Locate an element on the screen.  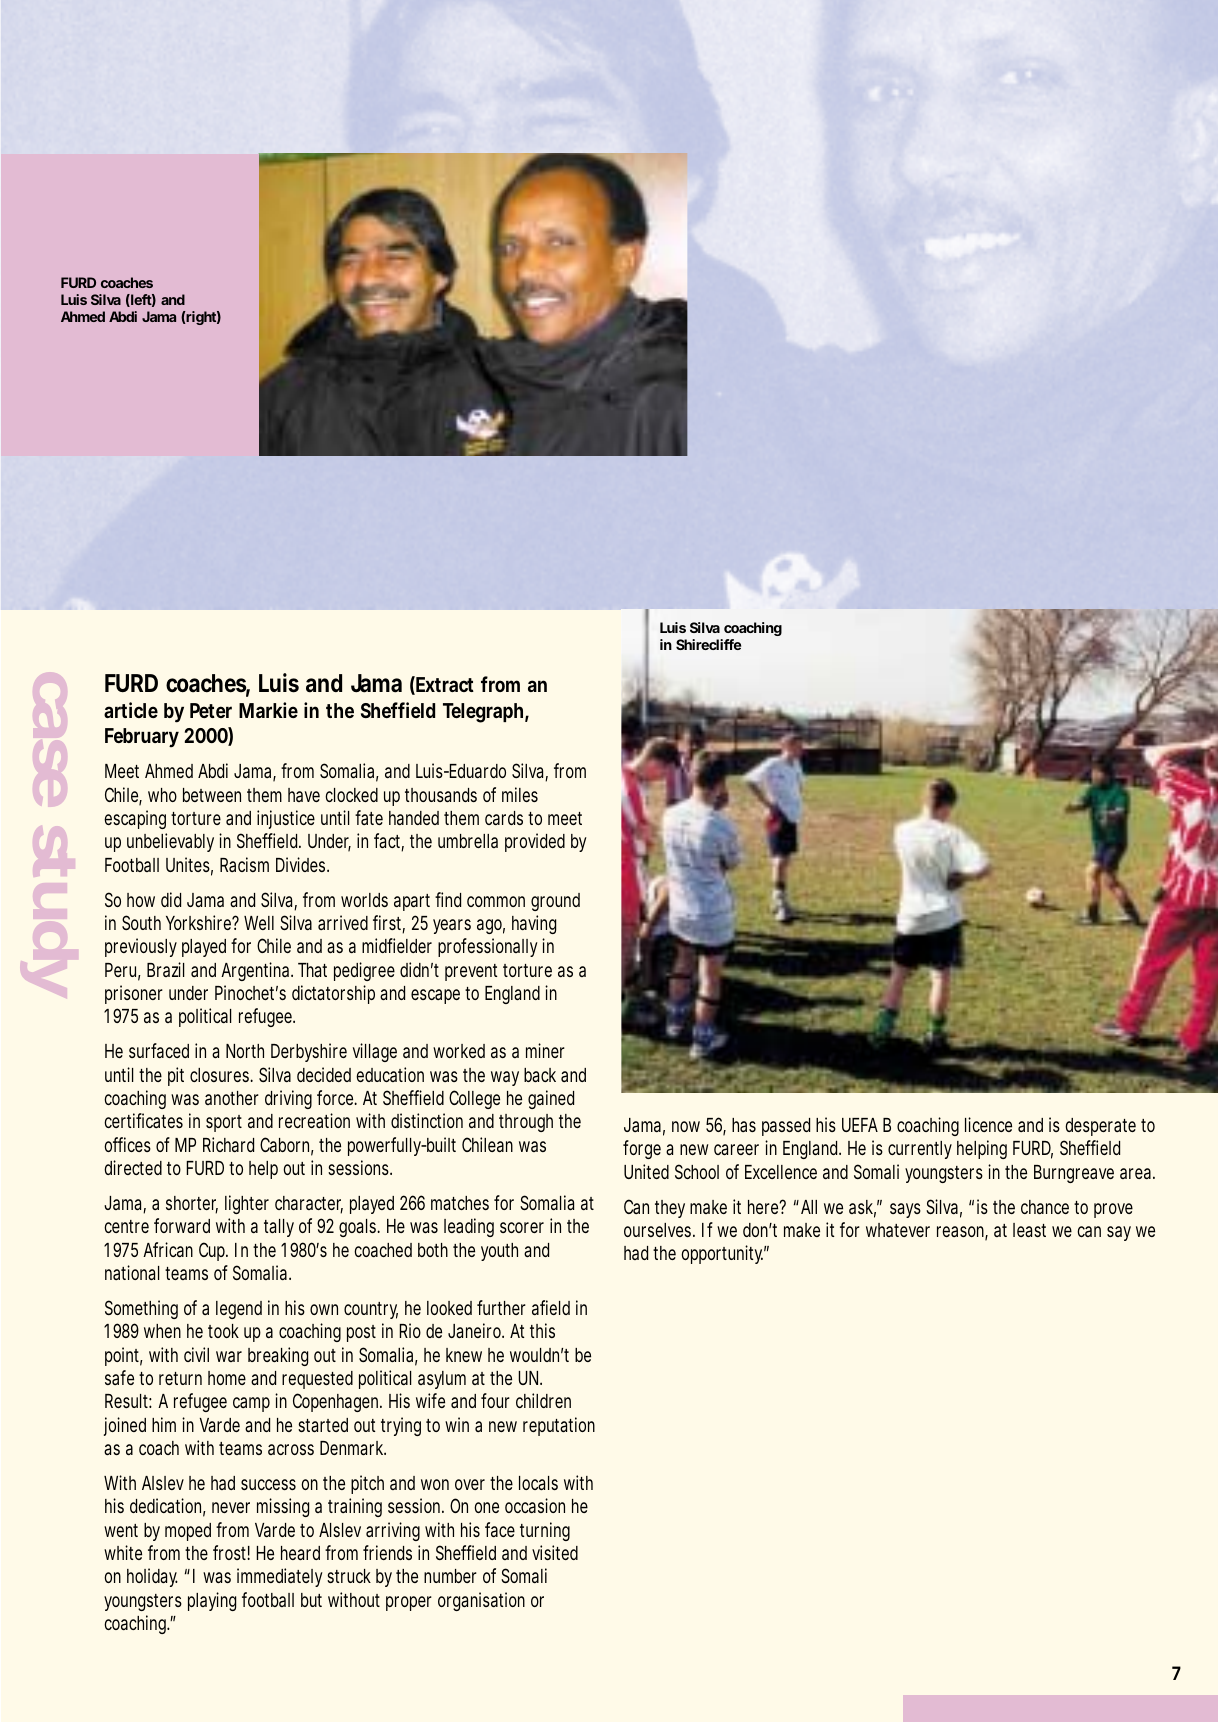
miles is located at coordinates (520, 794).
